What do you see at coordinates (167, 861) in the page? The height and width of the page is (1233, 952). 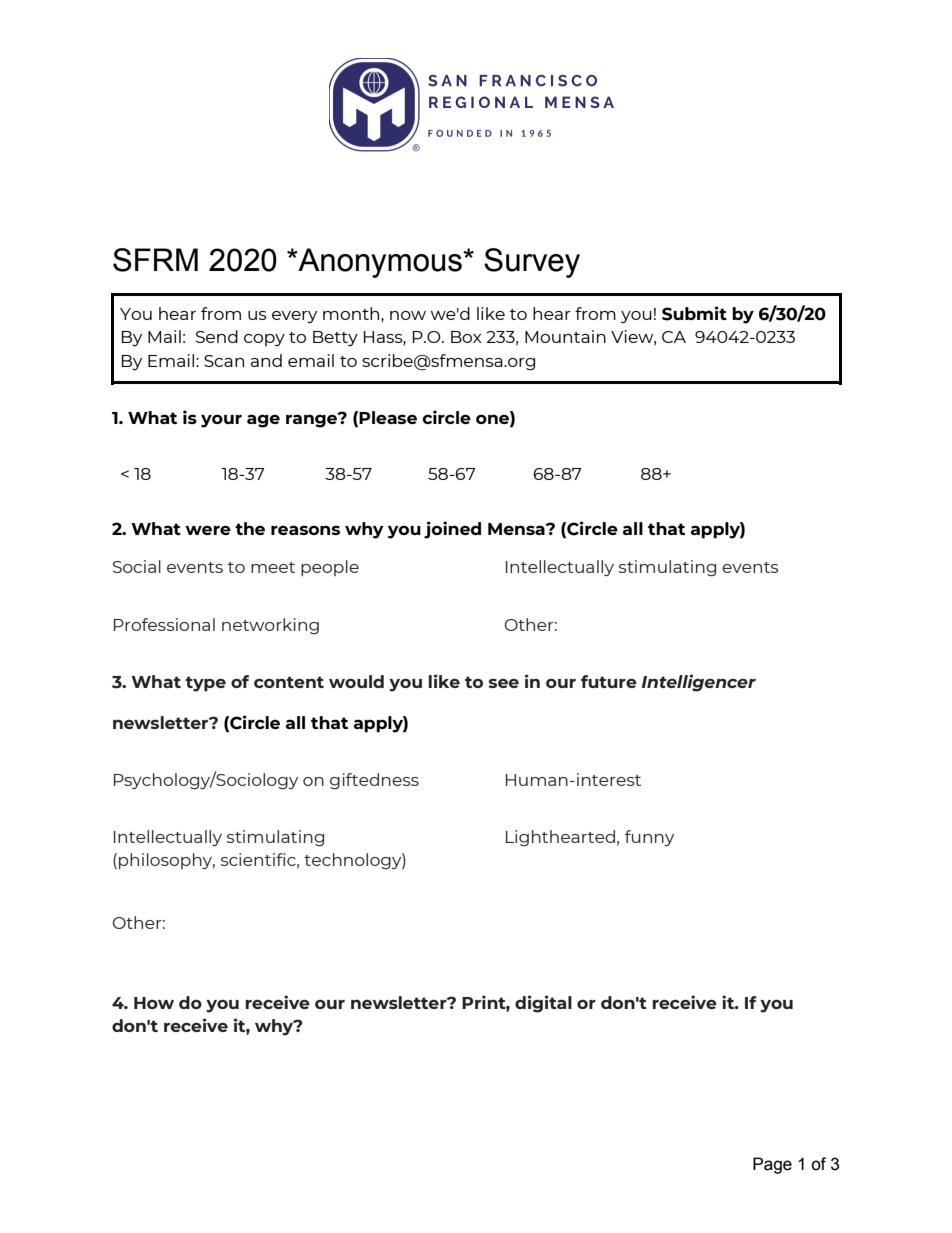 I see `philosophy` at bounding box center [167, 861].
